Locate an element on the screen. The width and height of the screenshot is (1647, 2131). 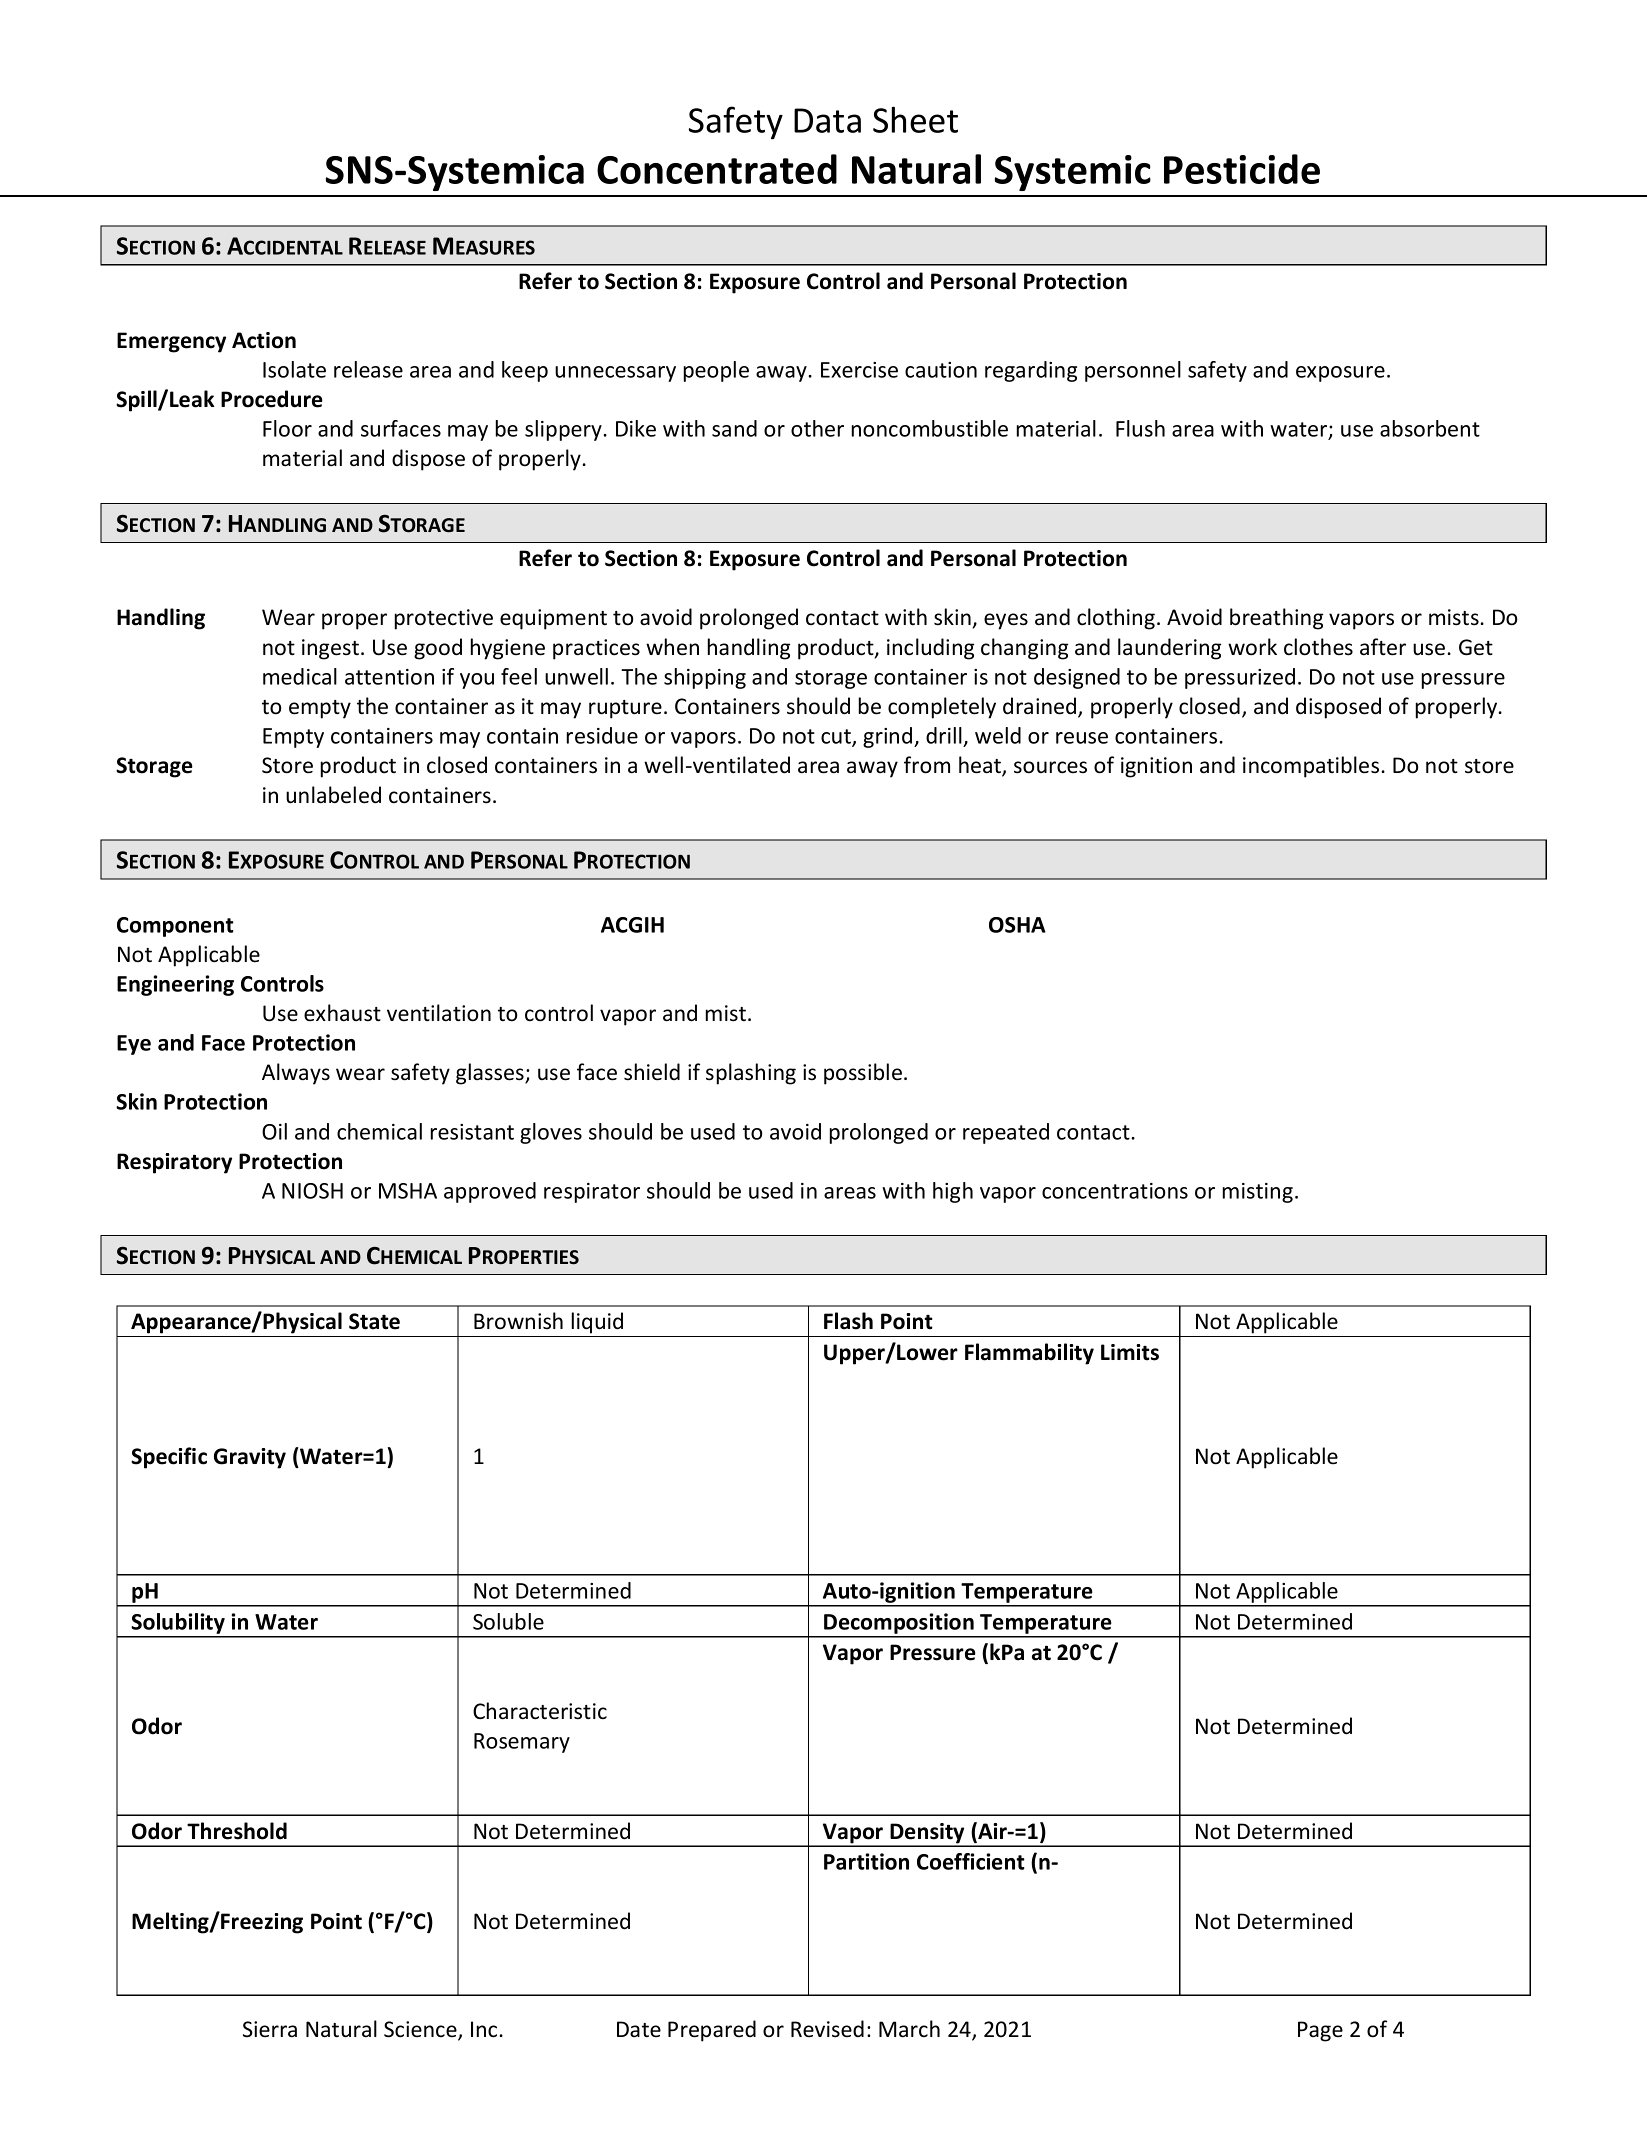
Action is located at coordinates (264, 340).
